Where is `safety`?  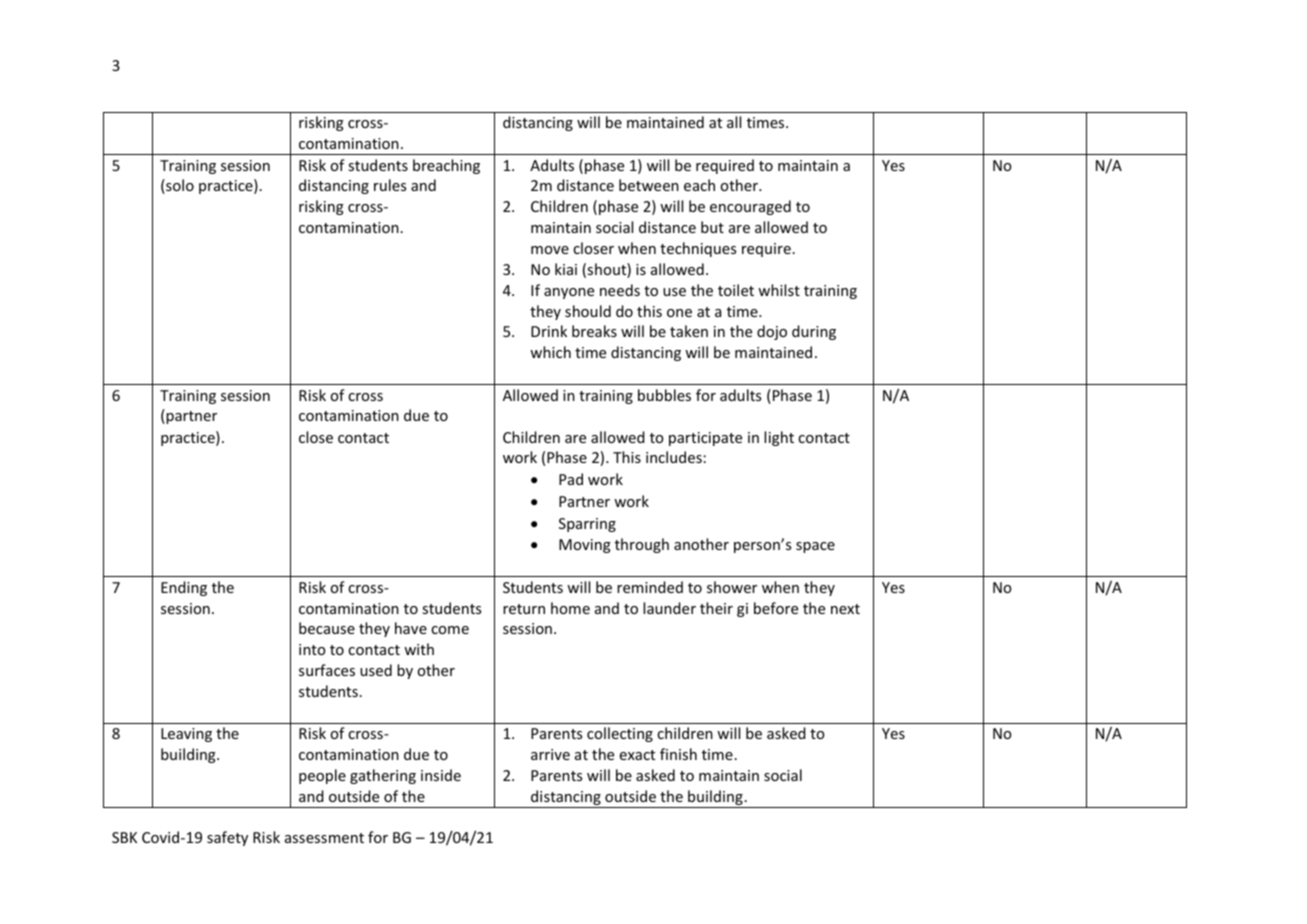
safety is located at coordinates (227, 838).
